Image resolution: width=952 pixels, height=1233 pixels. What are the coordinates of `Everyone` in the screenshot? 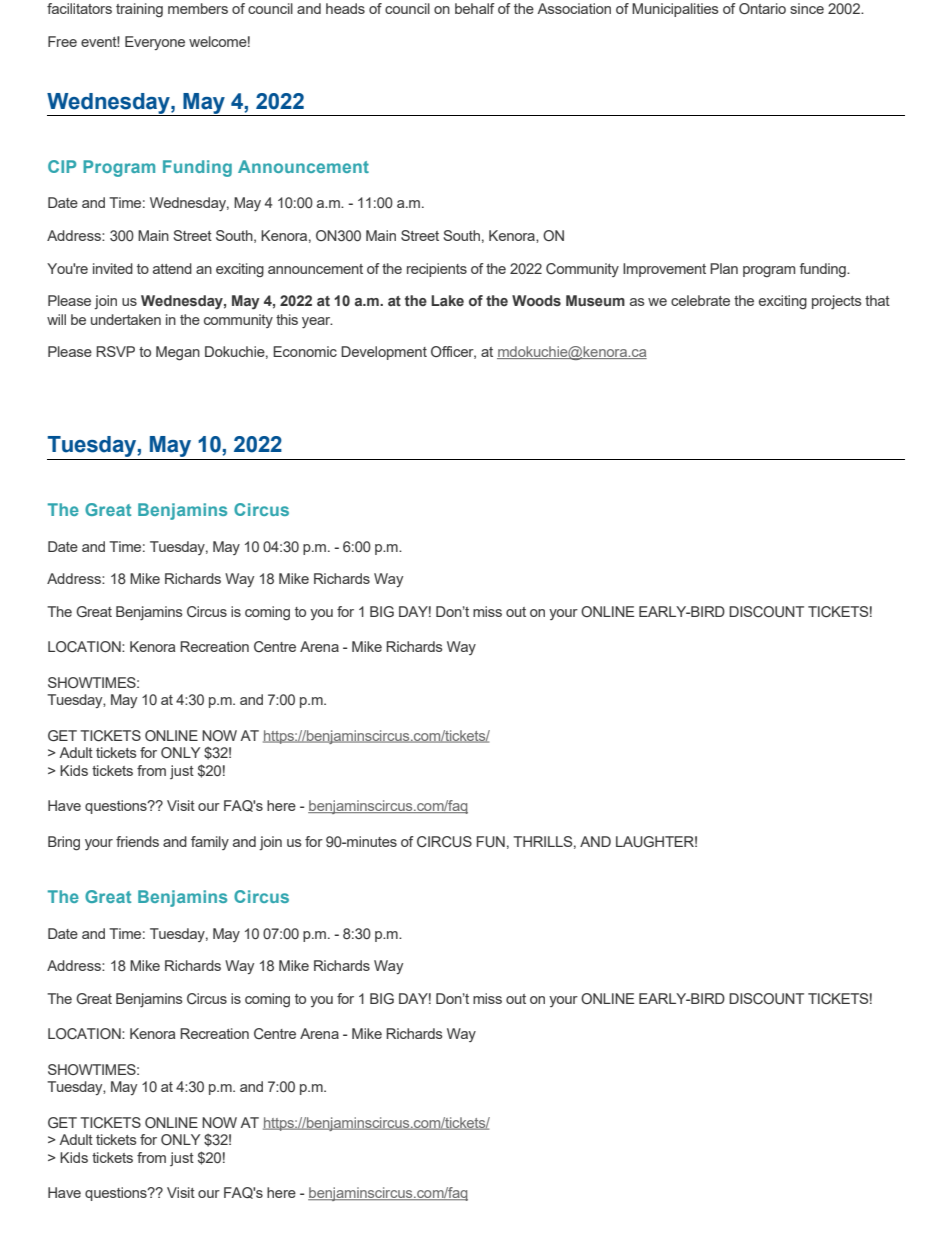 It's located at (155, 43).
